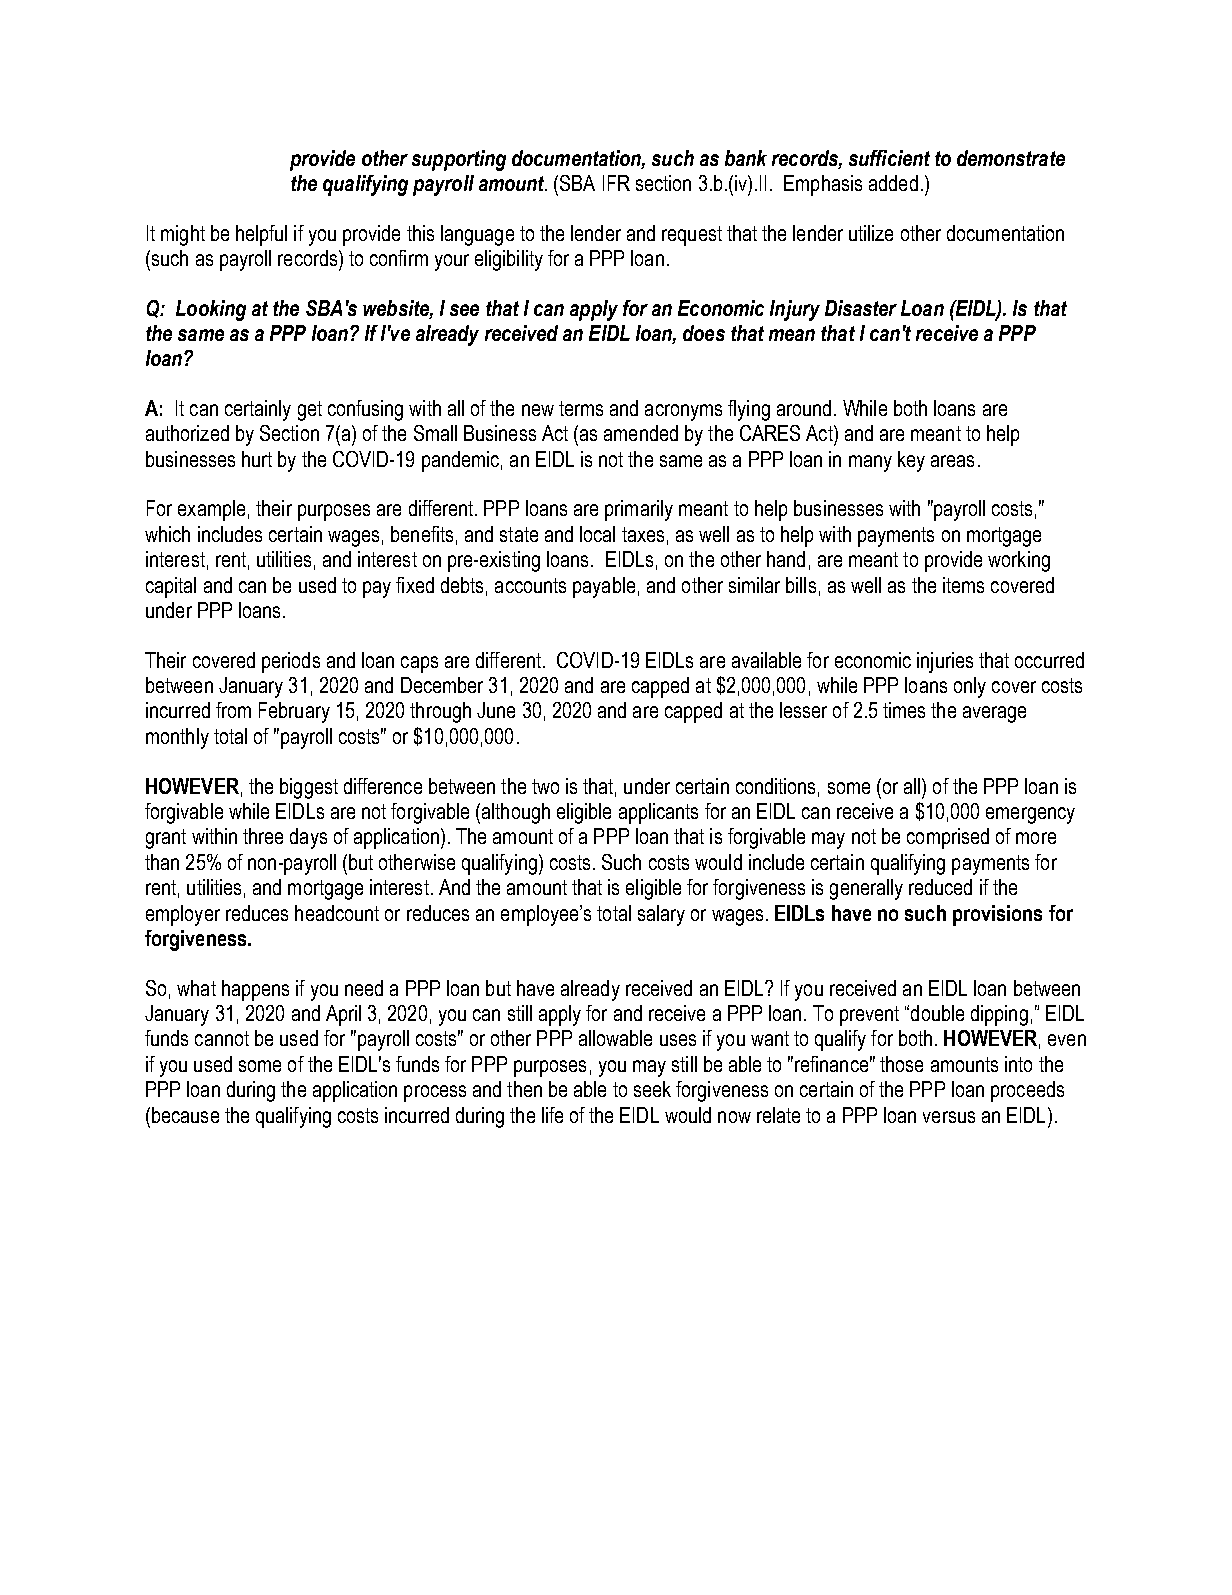  Describe the element at coordinates (893, 183) in the document. I see `added` at that location.
